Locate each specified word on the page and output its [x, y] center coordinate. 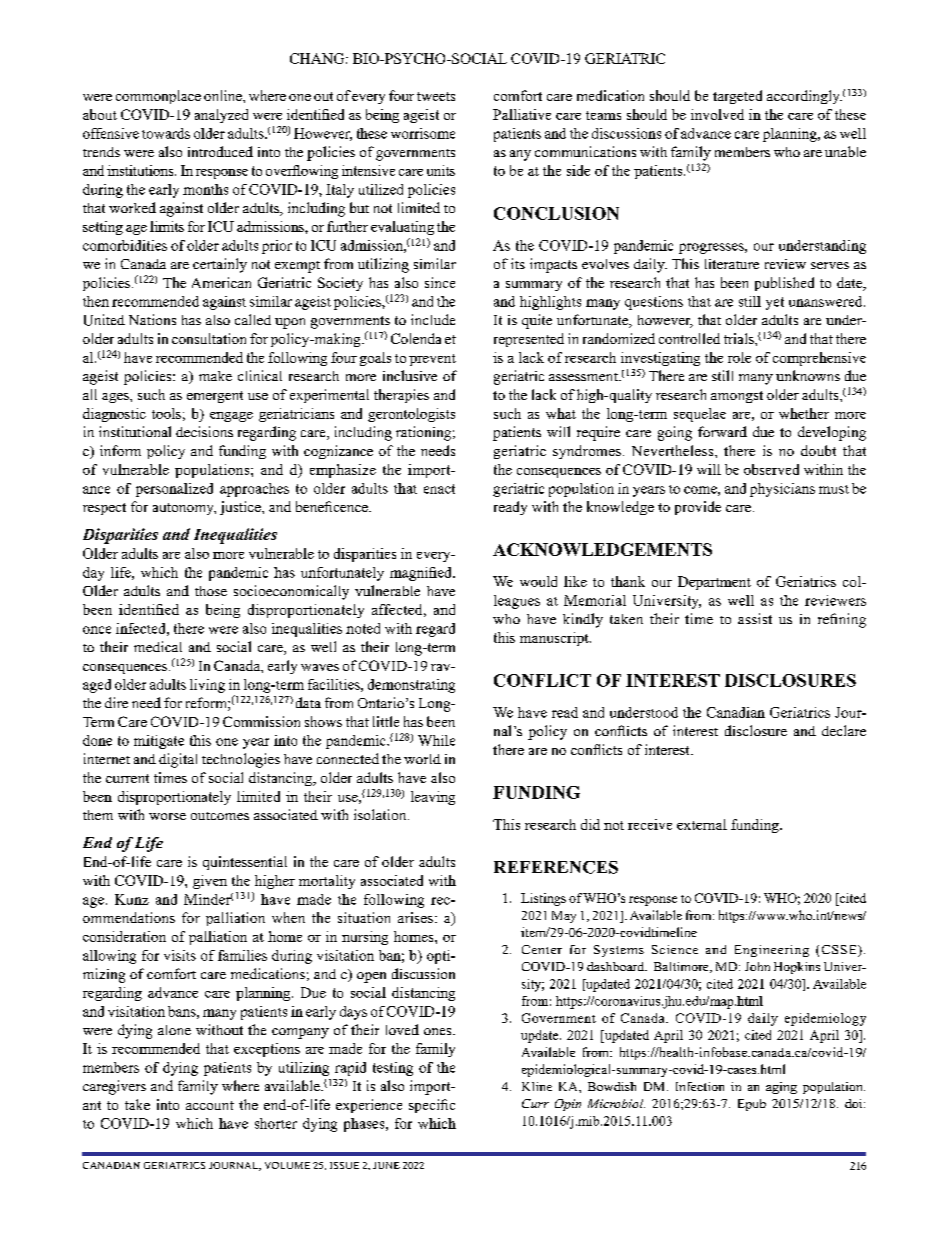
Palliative [522, 114]
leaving [433, 798]
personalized [174, 490]
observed [771, 469]
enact [439, 489]
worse [167, 816]
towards [166, 133]
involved [717, 114]
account [210, 1105]
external [702, 824]
